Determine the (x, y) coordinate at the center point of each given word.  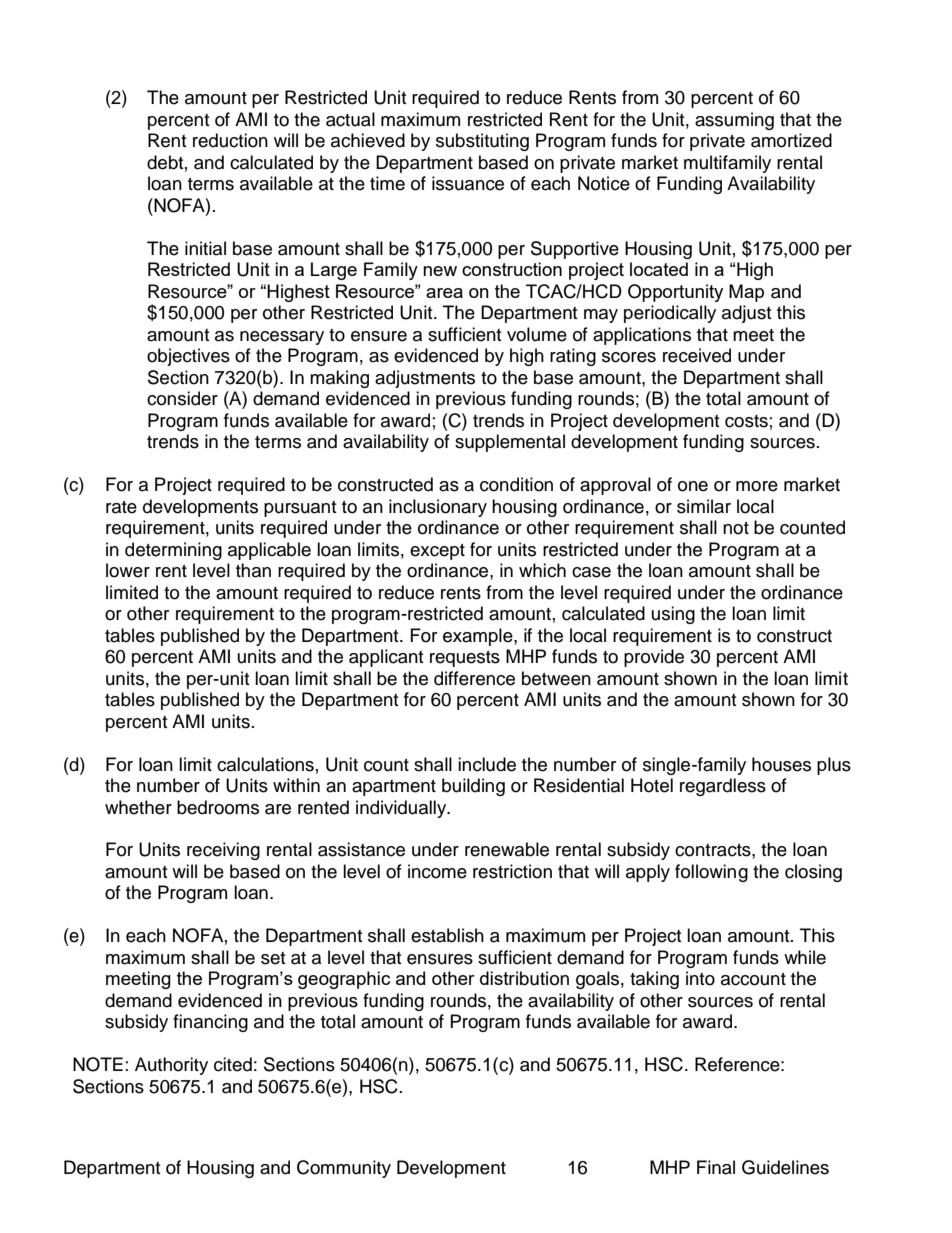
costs (746, 421)
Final (716, 1167)
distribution (524, 978)
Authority (171, 1066)
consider (182, 398)
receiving (223, 851)
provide (654, 658)
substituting (482, 142)
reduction (230, 140)
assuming (734, 121)
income (437, 871)
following (711, 873)
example (479, 637)
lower (128, 570)
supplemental (510, 443)
